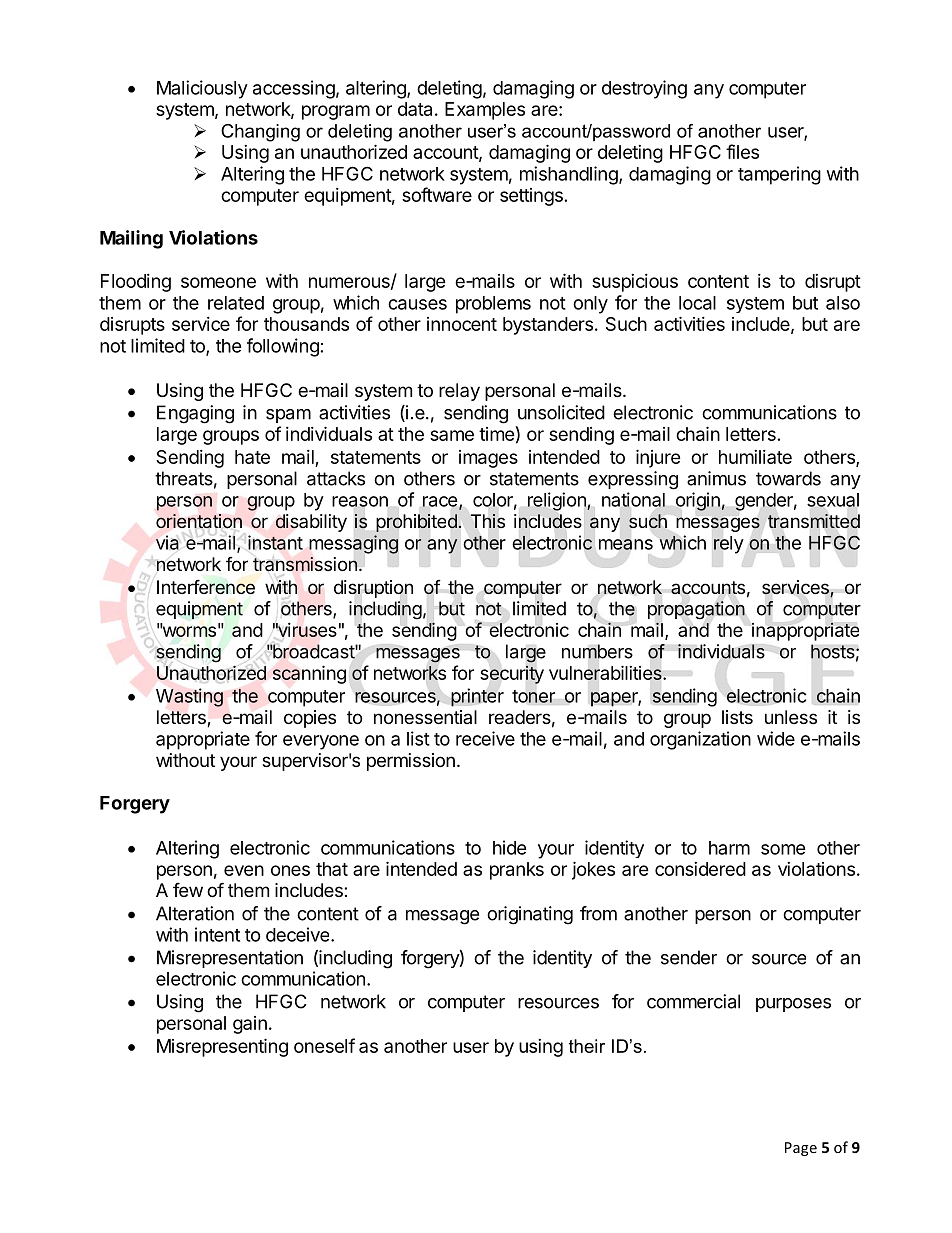  What do you see at coordinates (485, 111) in the screenshot?
I see `Examples` at bounding box center [485, 111].
